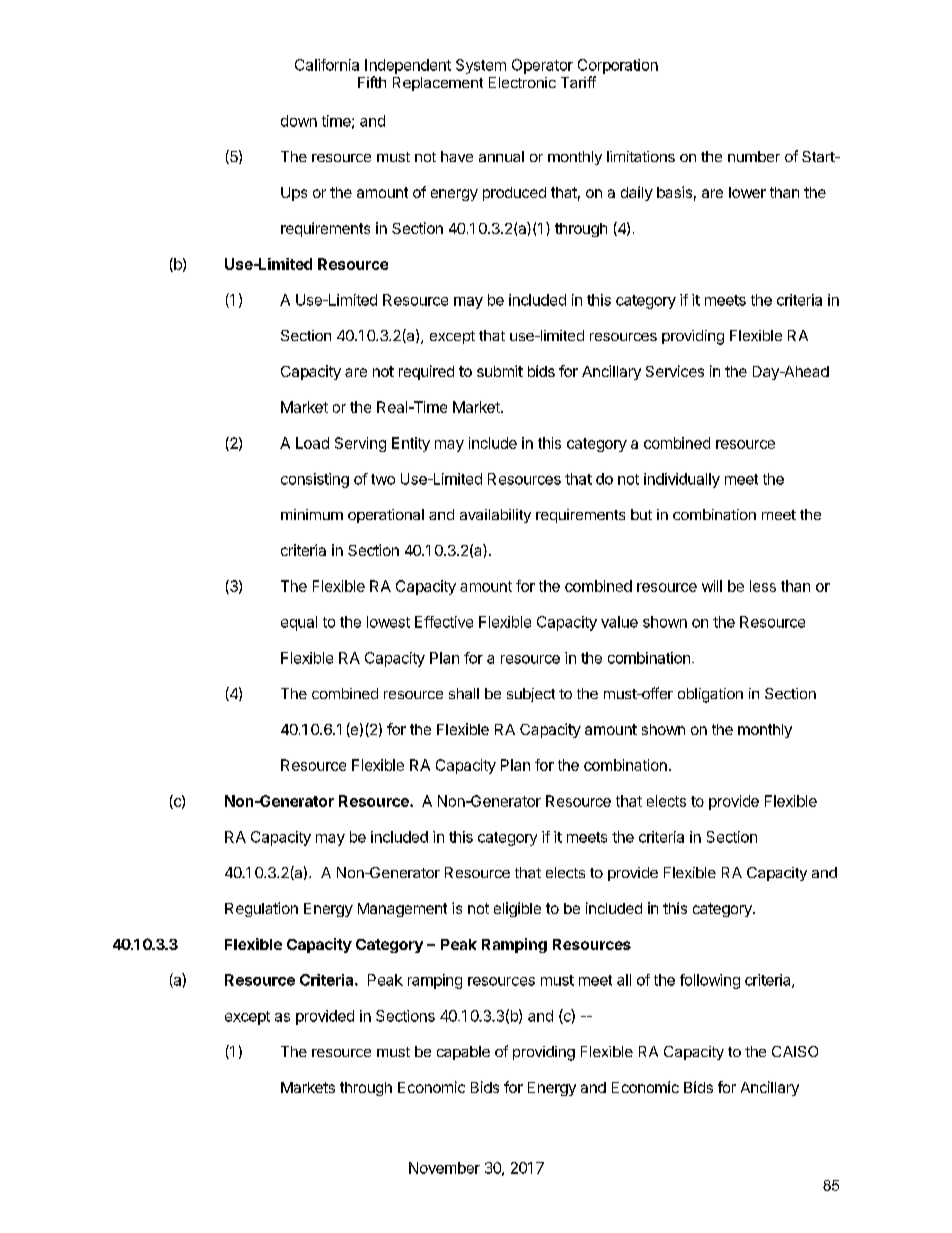 The image size is (952, 1233). I want to click on number, so click(754, 156).
